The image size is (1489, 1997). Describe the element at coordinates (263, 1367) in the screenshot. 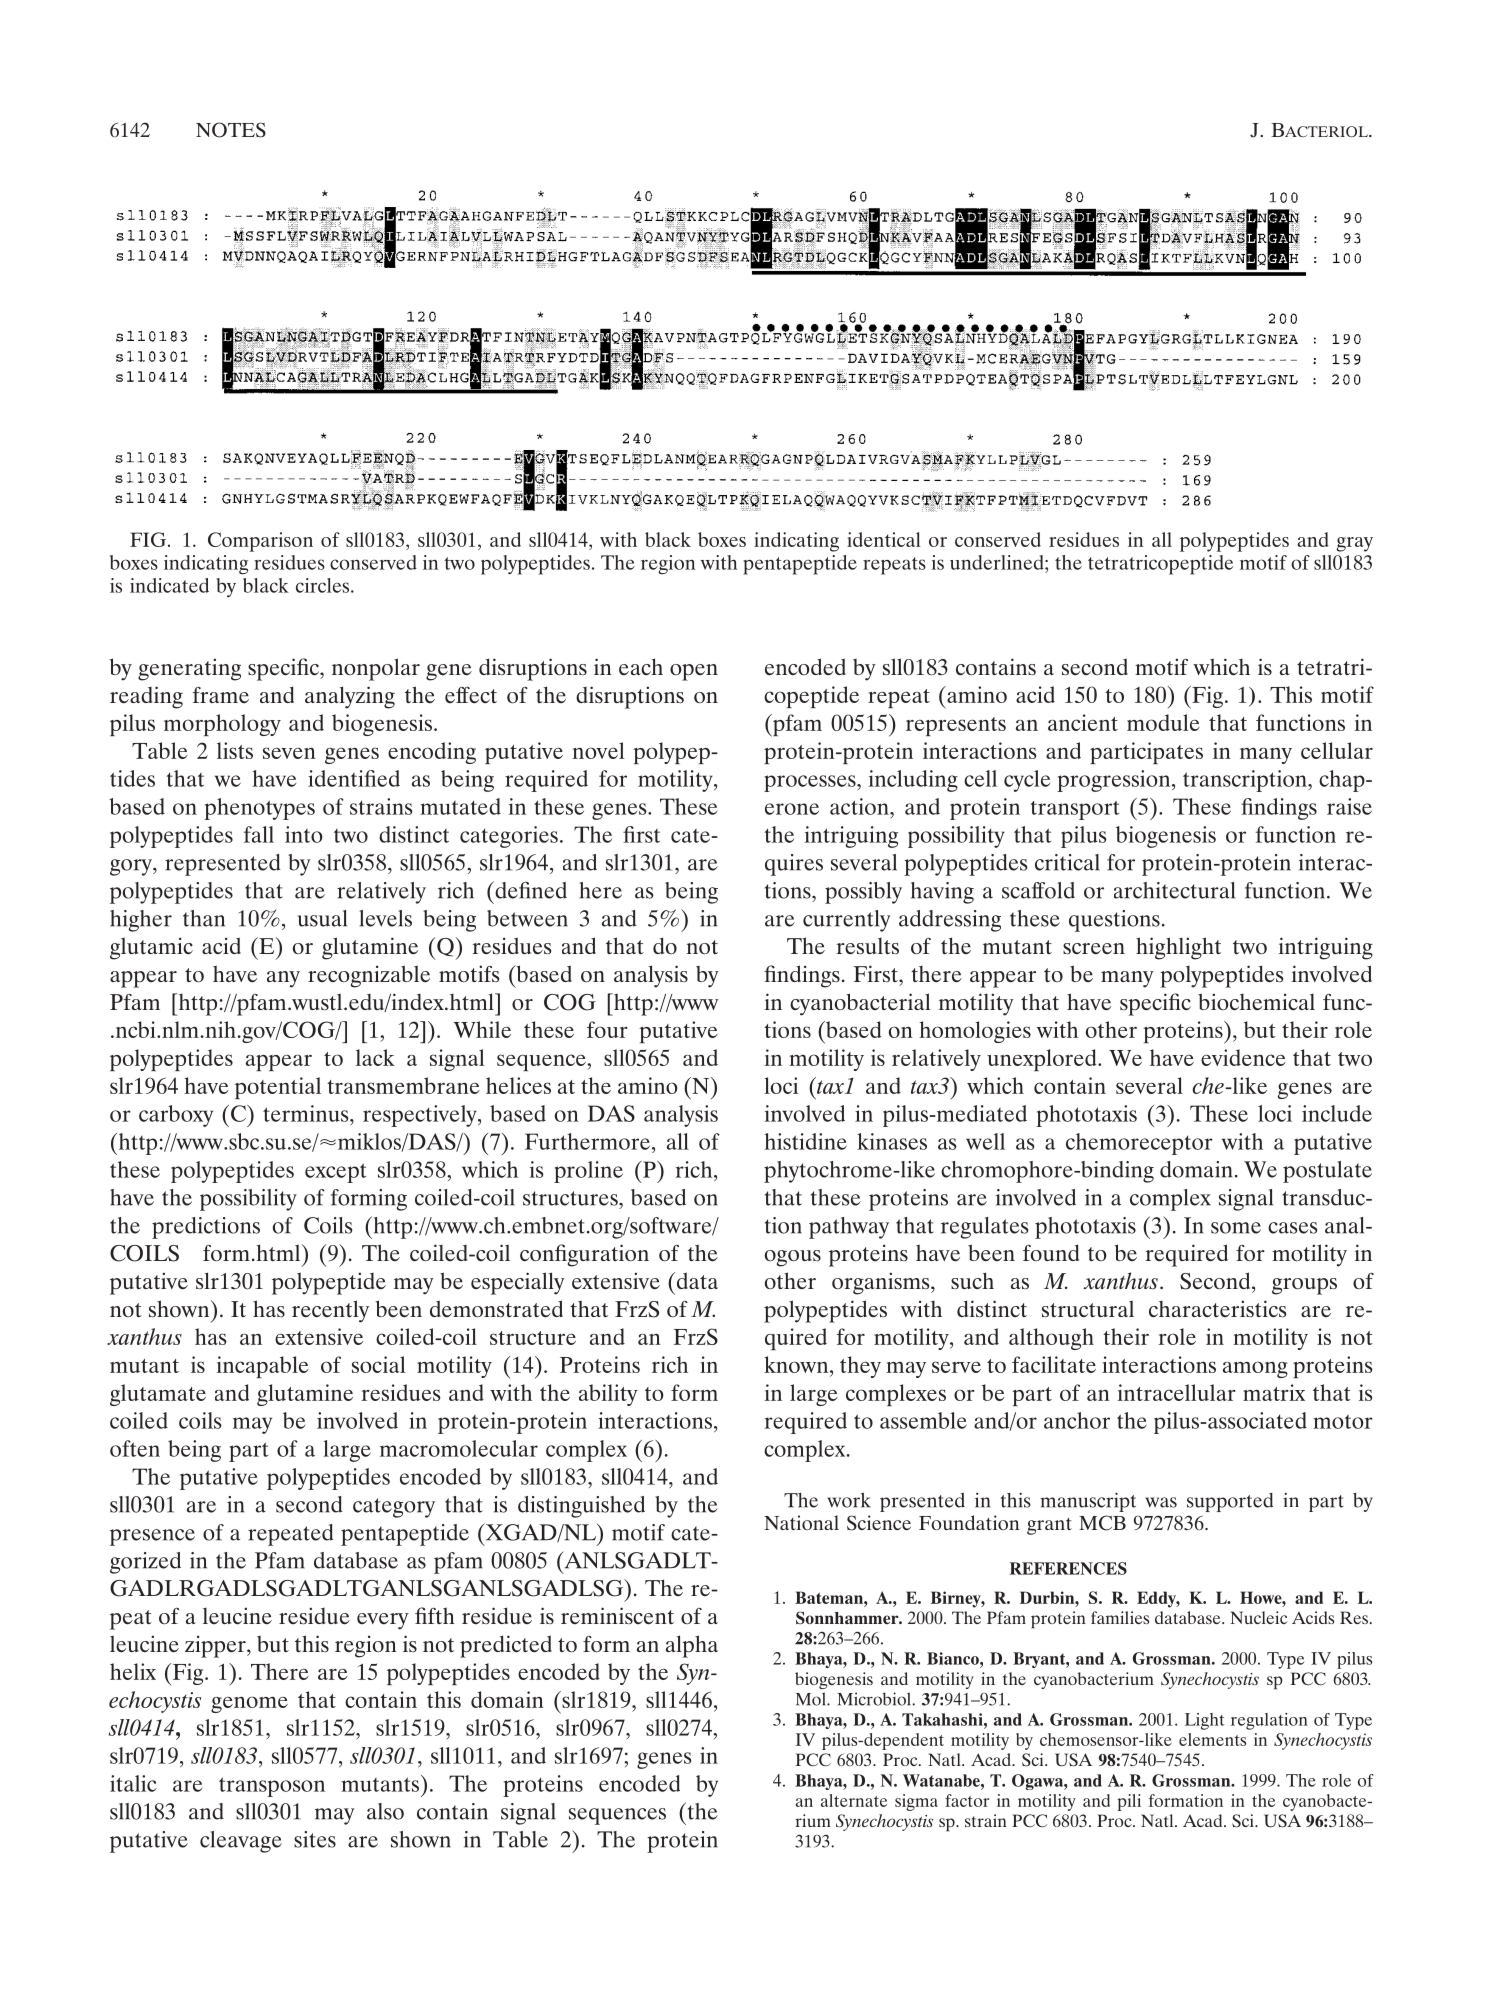

I see `incapable` at that location.
